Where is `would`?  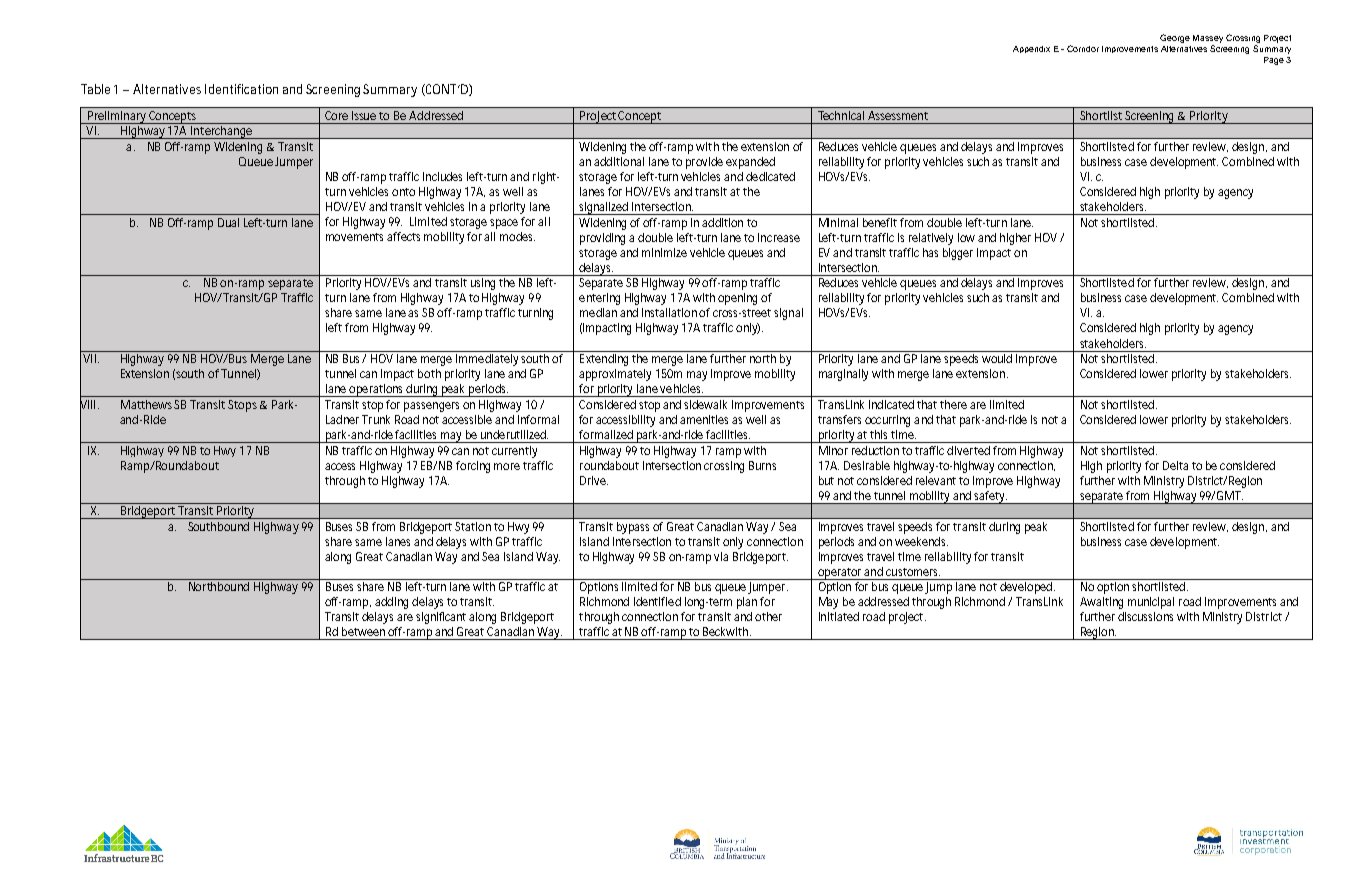 would is located at coordinates (997, 358).
